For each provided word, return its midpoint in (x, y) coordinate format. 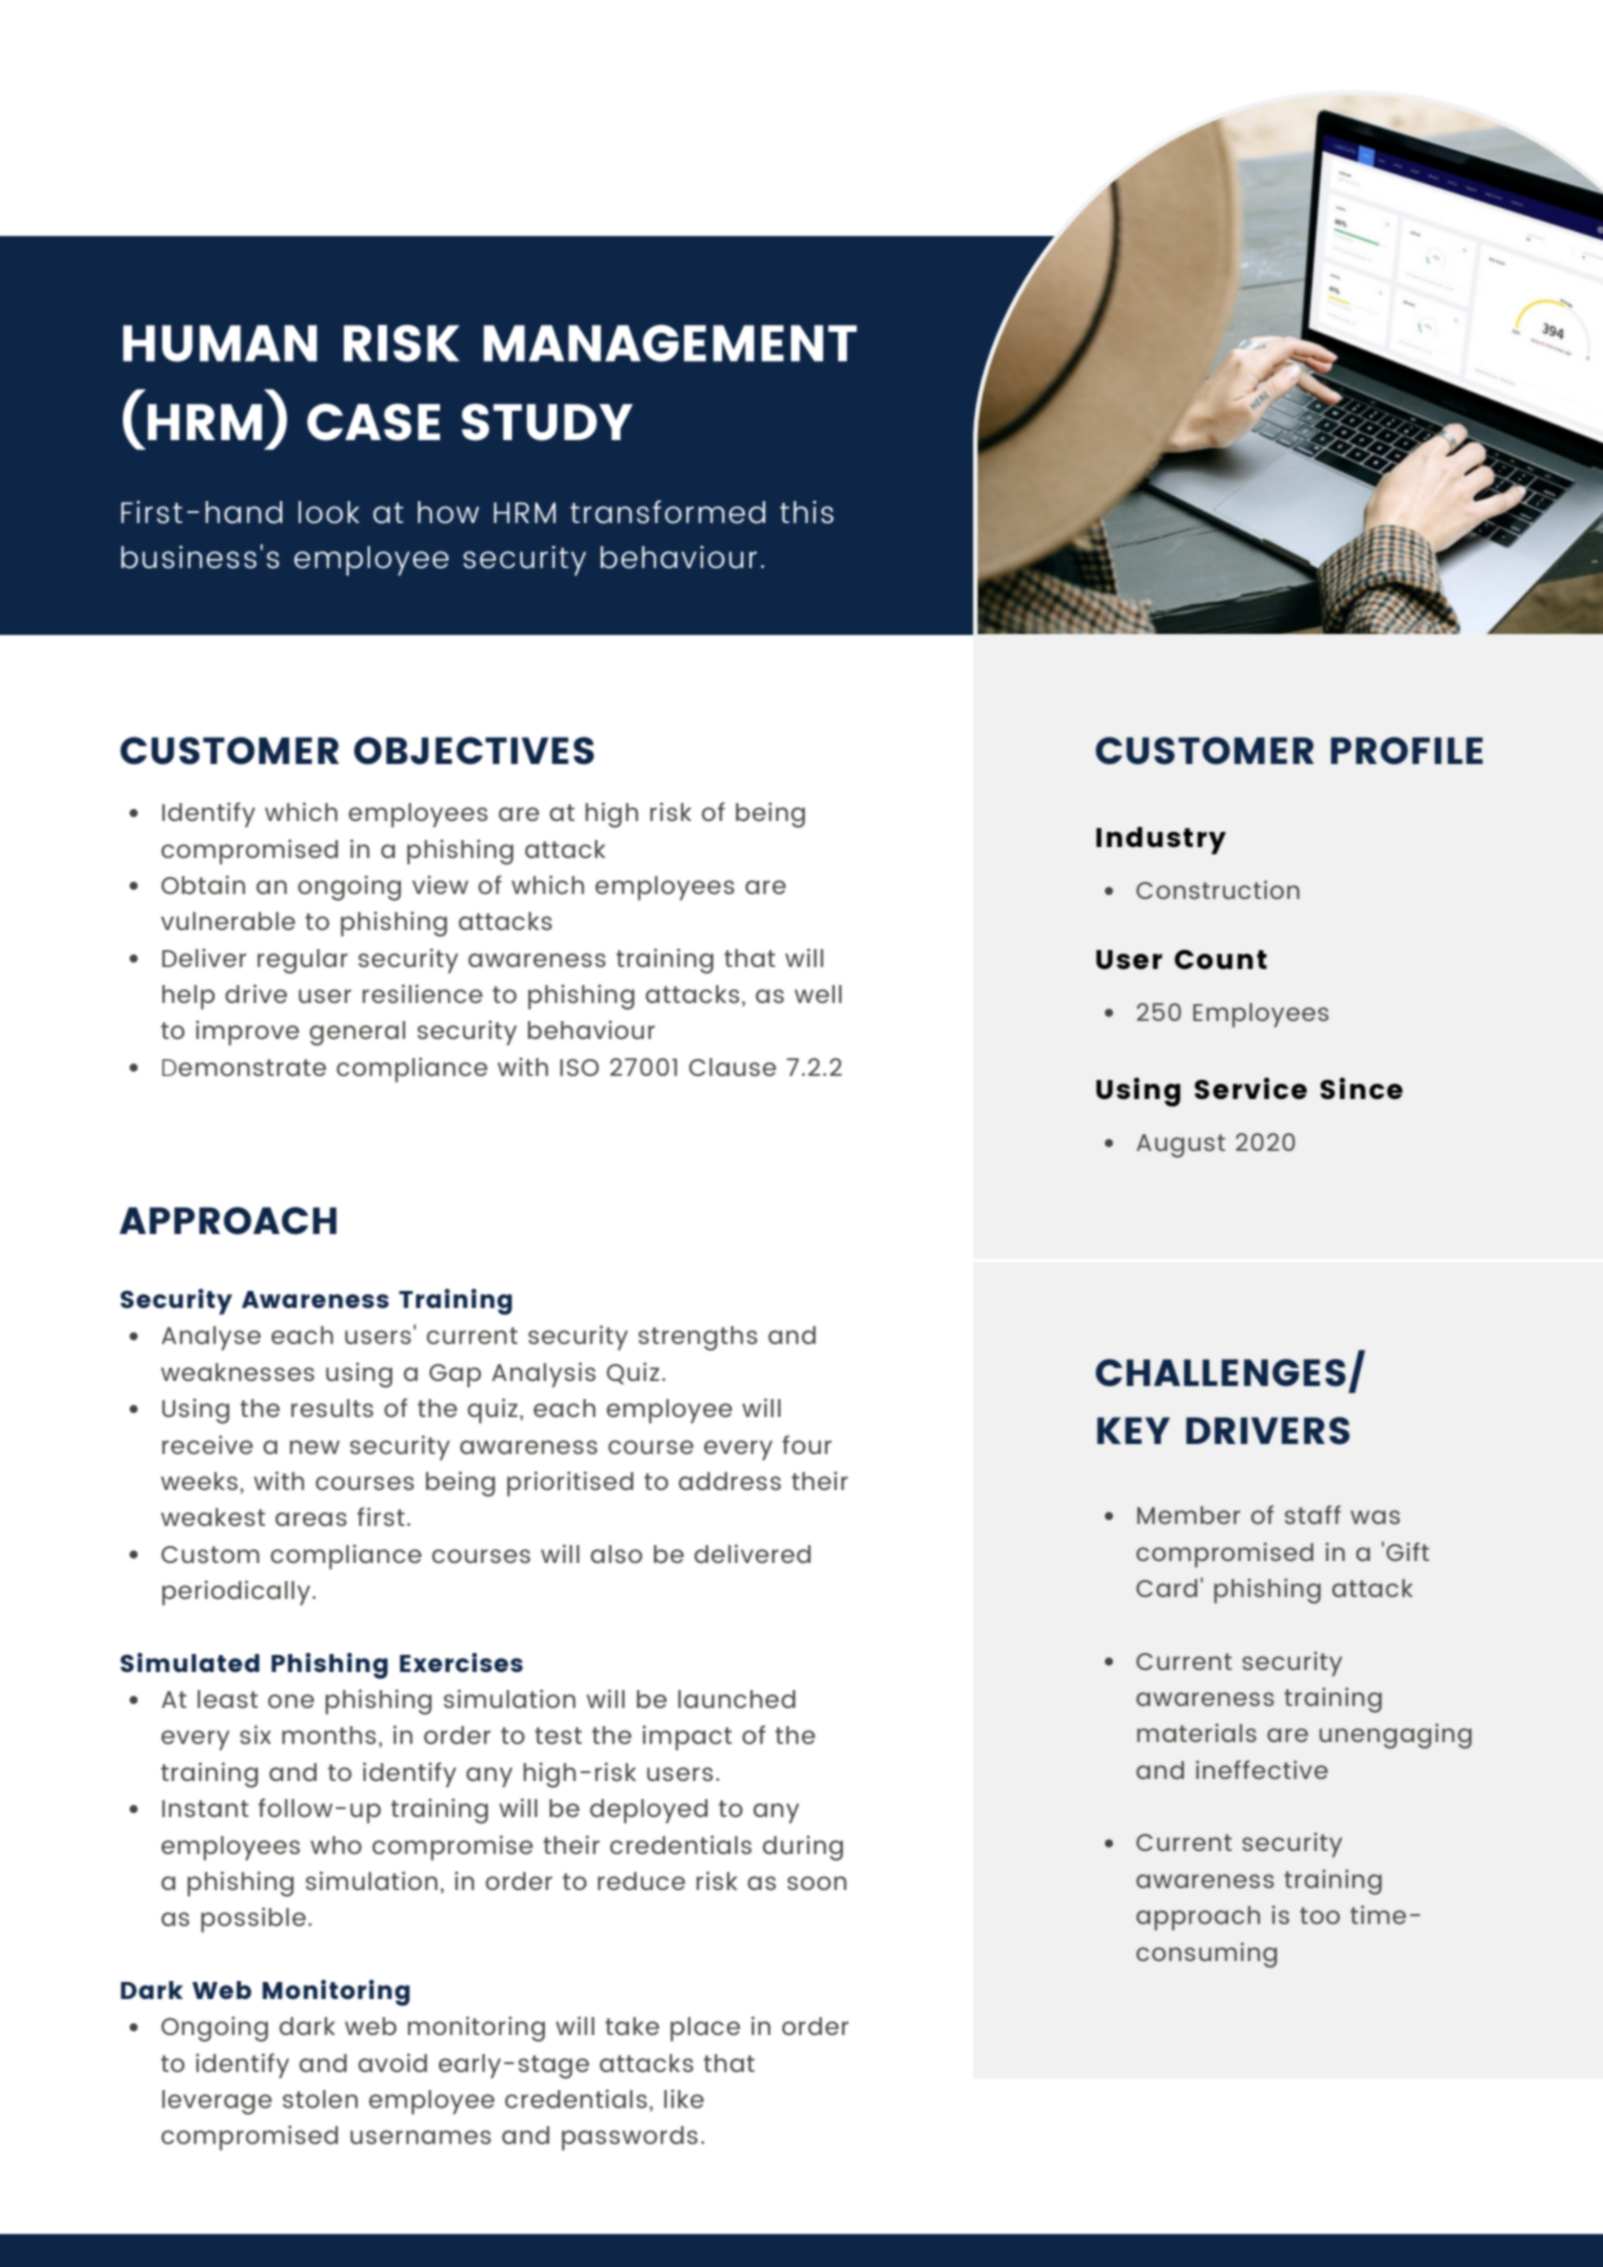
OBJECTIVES (474, 751)
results (332, 1408)
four (807, 1444)
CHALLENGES (1221, 1373)
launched (736, 1699)
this (807, 512)
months (329, 1735)
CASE (373, 422)
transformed (667, 512)
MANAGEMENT (670, 343)
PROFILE (1407, 751)
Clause (732, 1067)
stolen (320, 2099)
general (357, 1033)
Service (1251, 1088)
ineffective (1262, 1769)
